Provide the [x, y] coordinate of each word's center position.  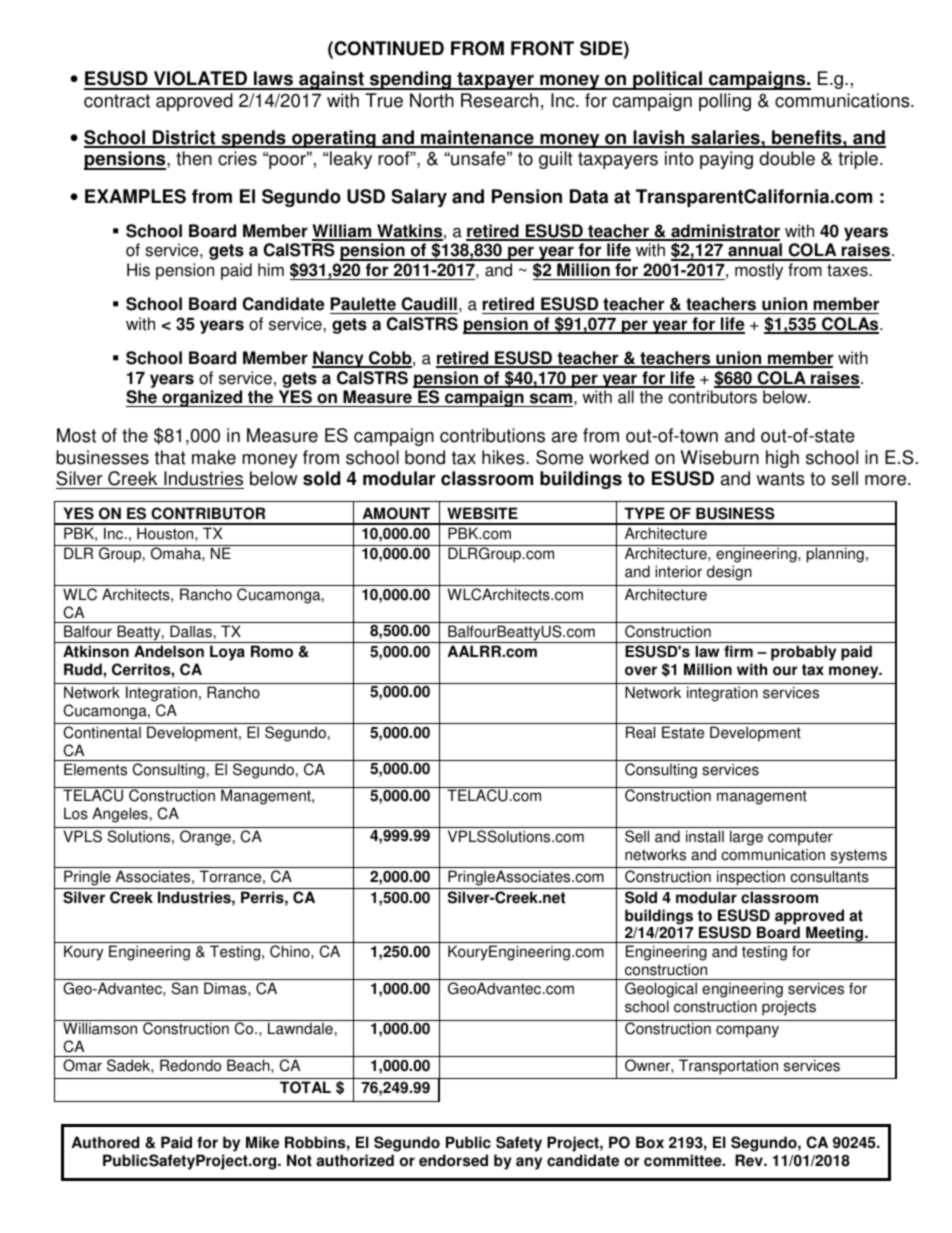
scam [550, 400]
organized [202, 398]
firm [738, 651]
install [705, 836]
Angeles [120, 815]
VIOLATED [200, 80]
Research [499, 100]
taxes [848, 270]
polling [725, 102]
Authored [105, 1142]
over [641, 671]
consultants [829, 876]
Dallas [191, 631]
